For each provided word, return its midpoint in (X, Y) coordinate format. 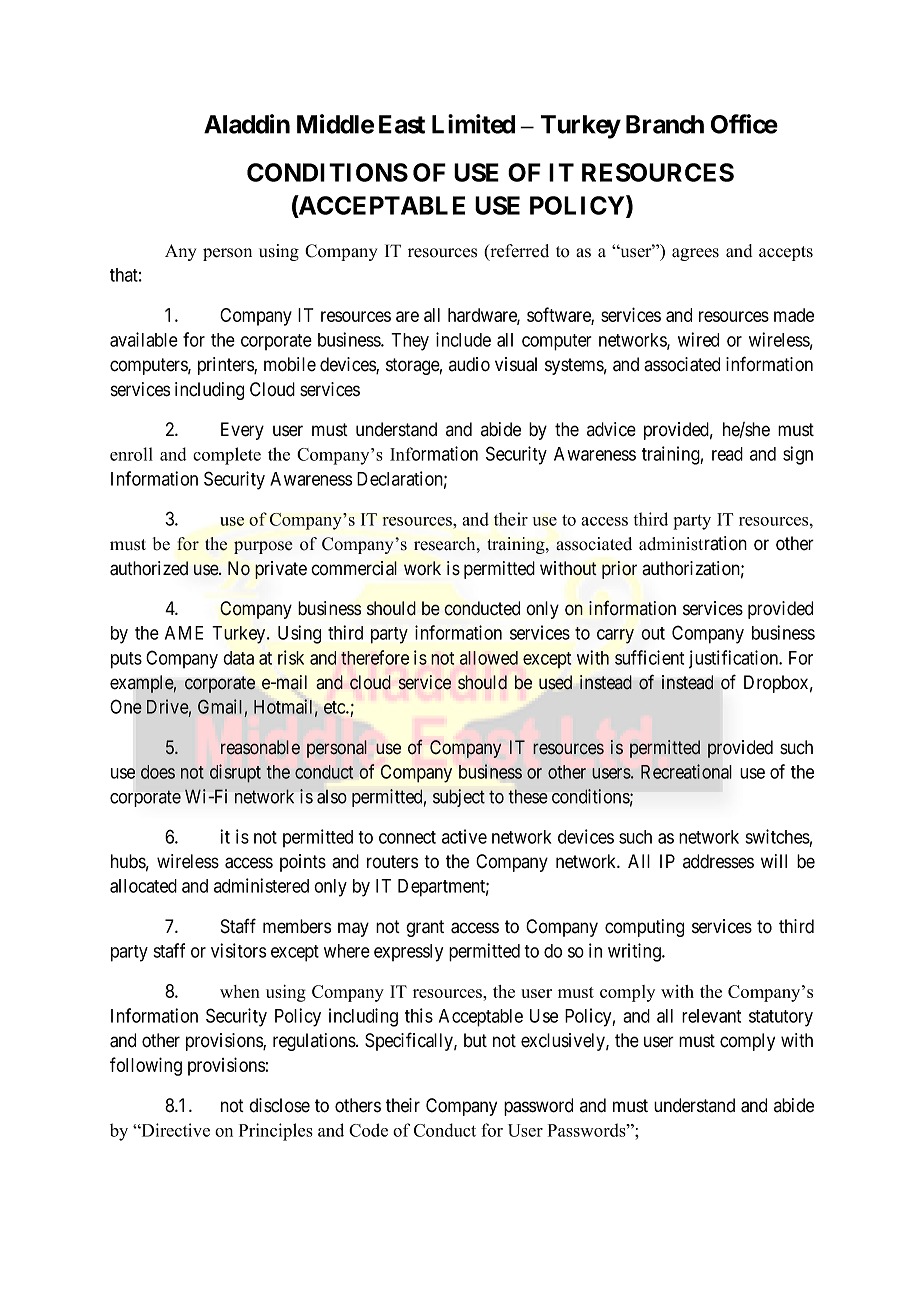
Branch (665, 124)
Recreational (686, 771)
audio (469, 364)
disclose (279, 1105)
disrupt (235, 773)
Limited (473, 124)
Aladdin (247, 124)
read (727, 454)
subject (459, 798)
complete (227, 456)
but (475, 1040)
